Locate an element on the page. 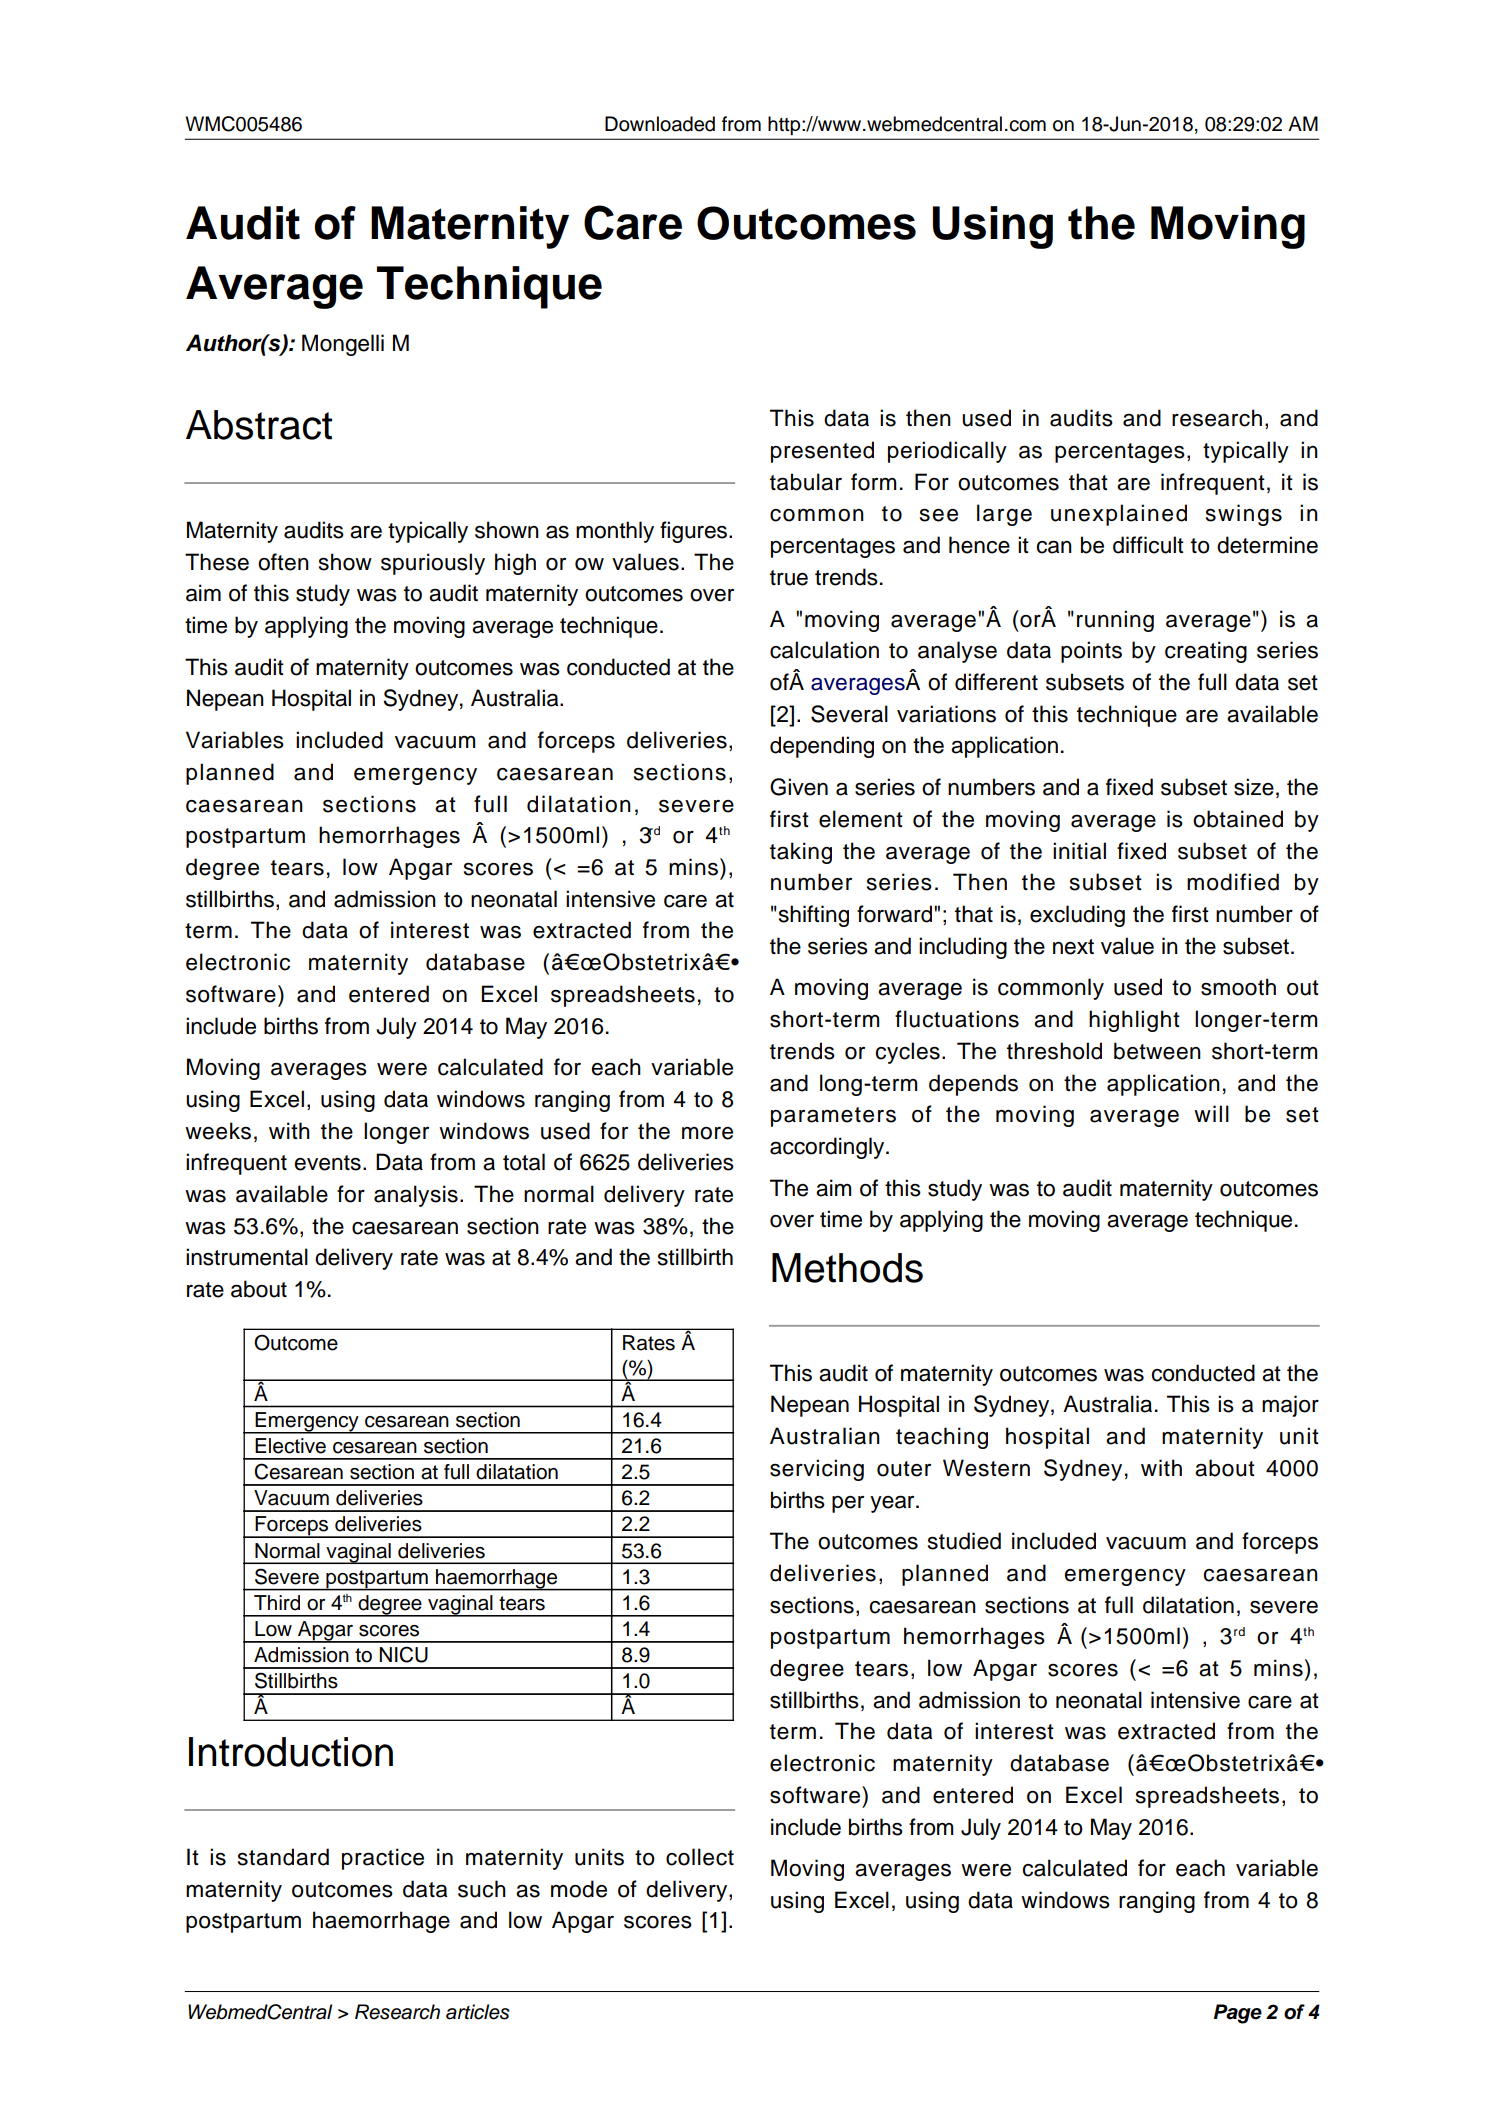 The width and height of the image is (1497, 2118). periodically is located at coordinates (947, 452).
